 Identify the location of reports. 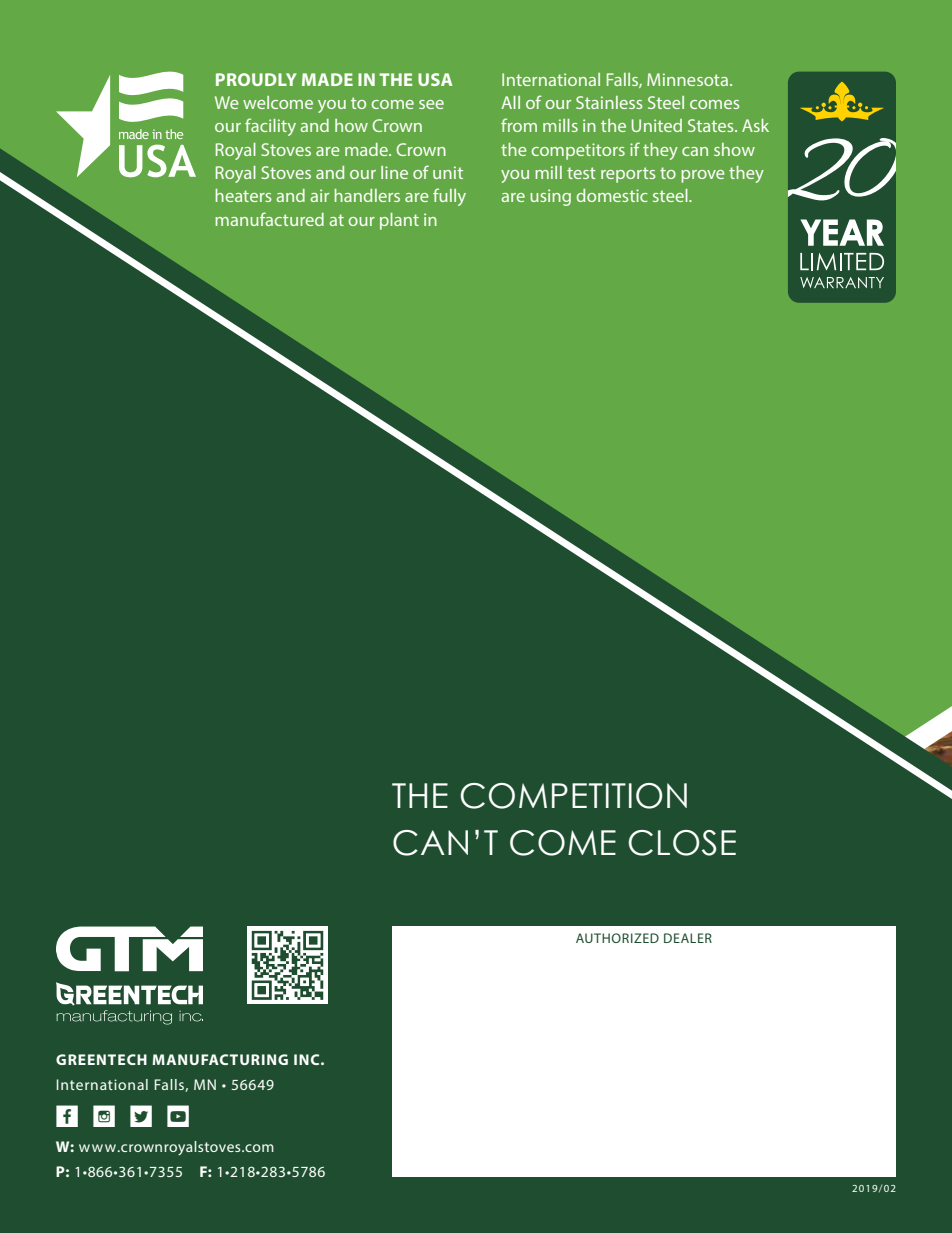
(628, 175).
